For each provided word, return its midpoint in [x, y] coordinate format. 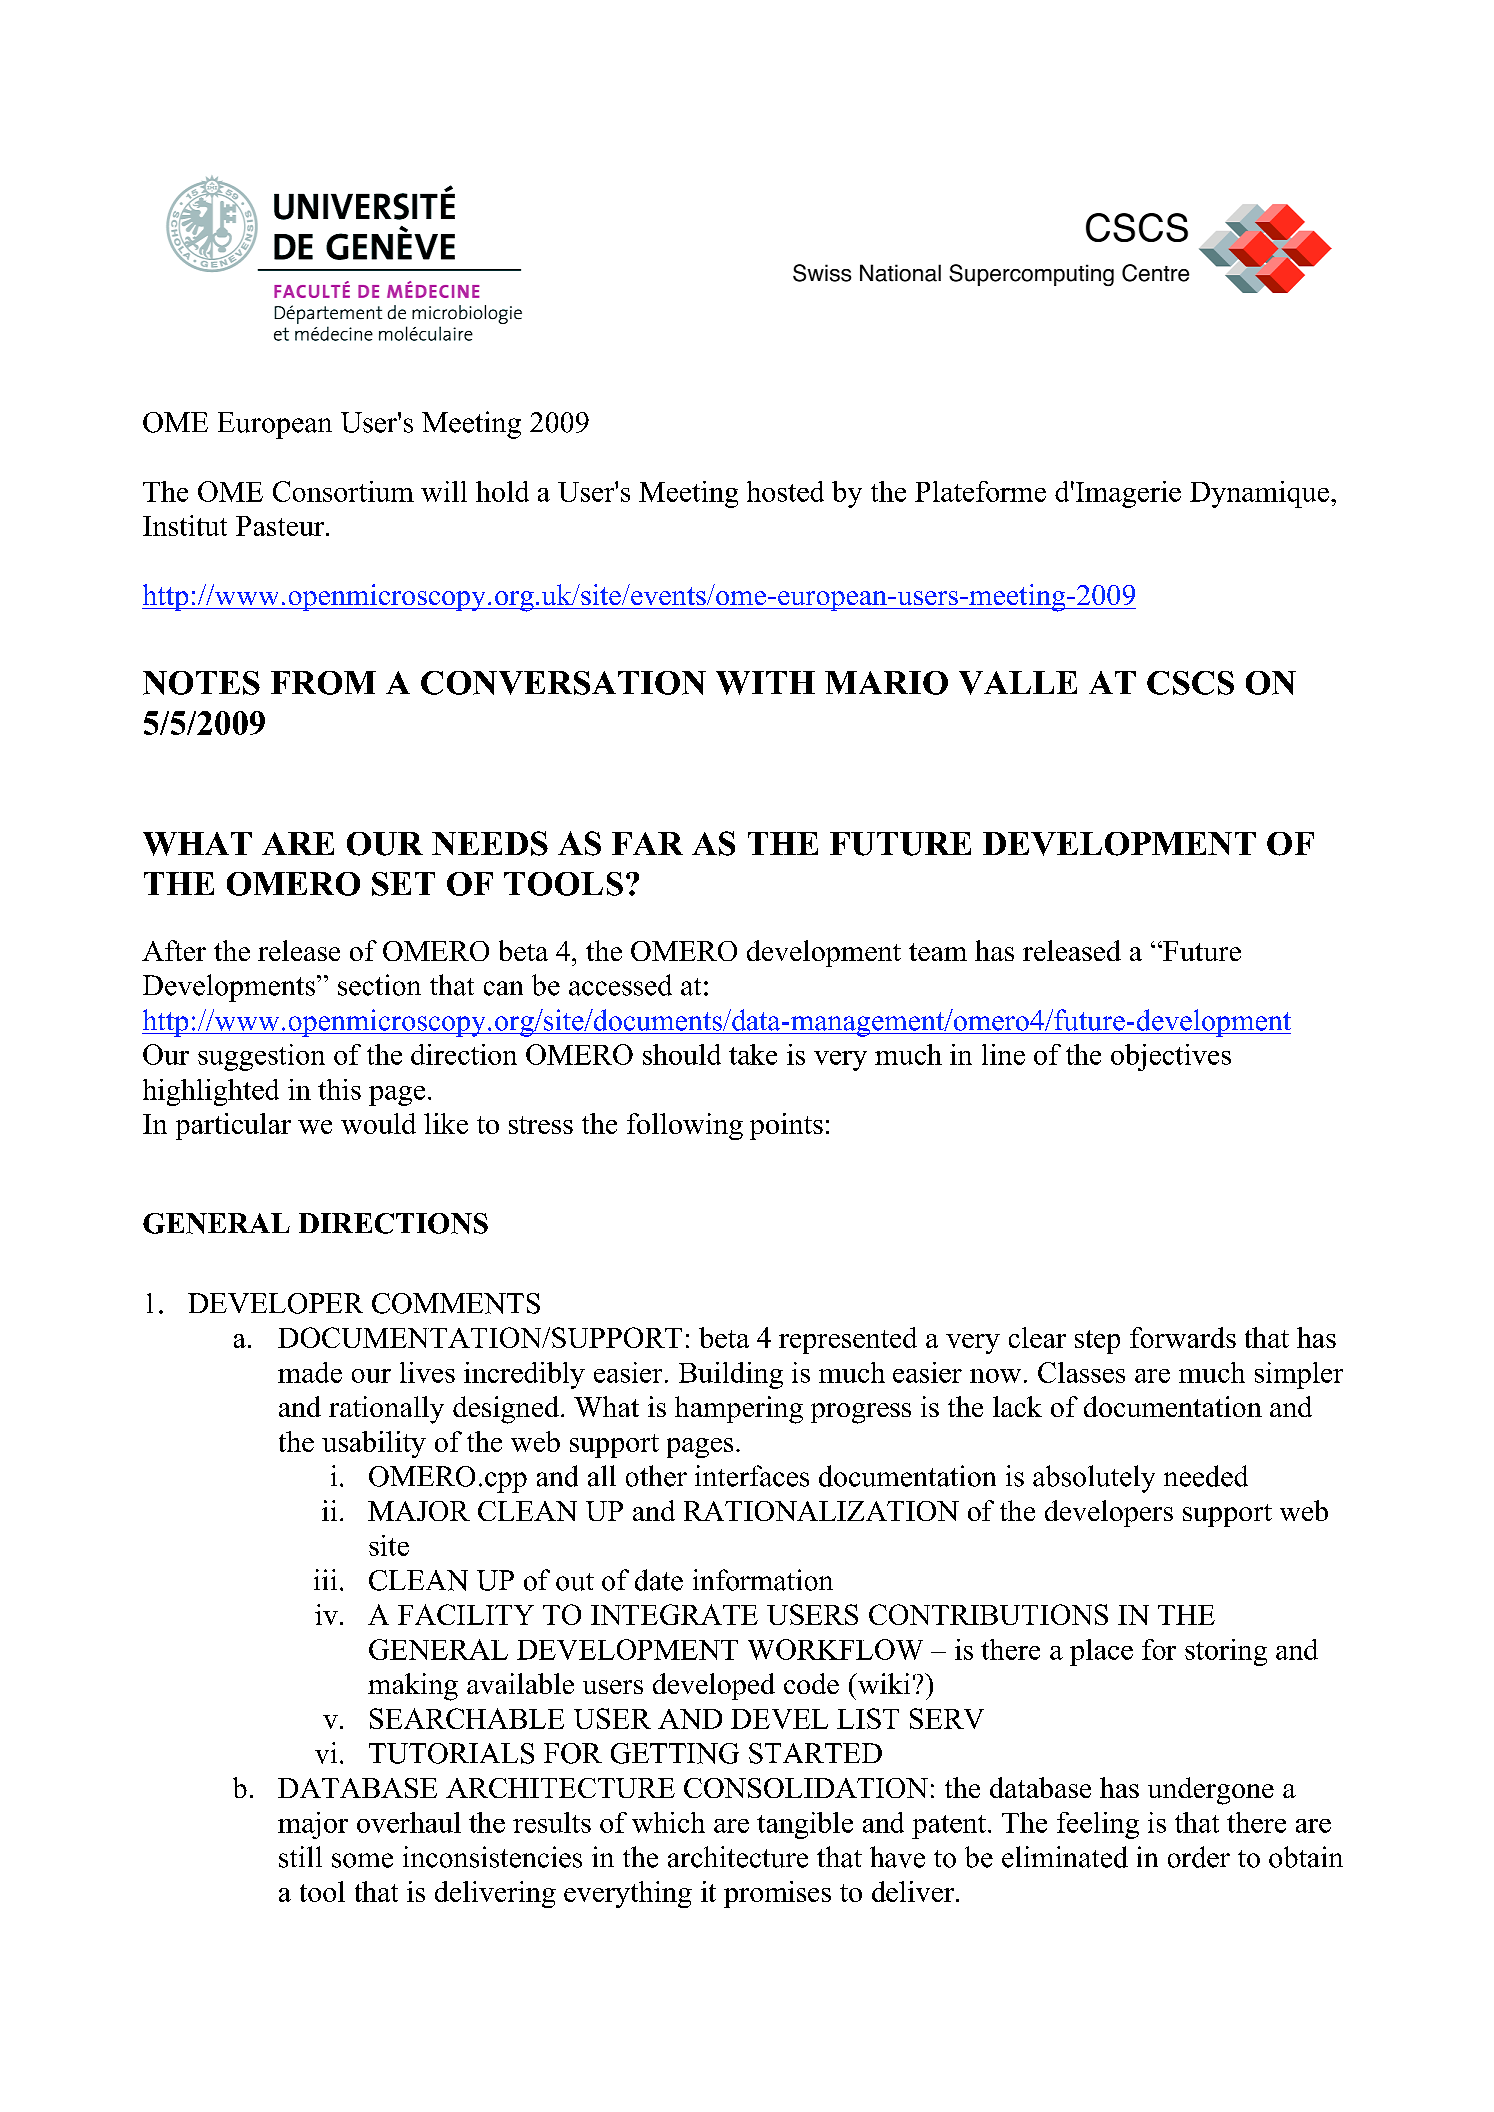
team [938, 952]
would [378, 1123]
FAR [647, 843]
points [786, 1126]
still [300, 1857]
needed [1206, 1476]
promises [777, 1894]
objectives [1171, 1057]
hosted [785, 491]
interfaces [752, 1476]
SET [403, 884]
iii [325, 1579]
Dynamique [1261, 494]
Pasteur [281, 526]
